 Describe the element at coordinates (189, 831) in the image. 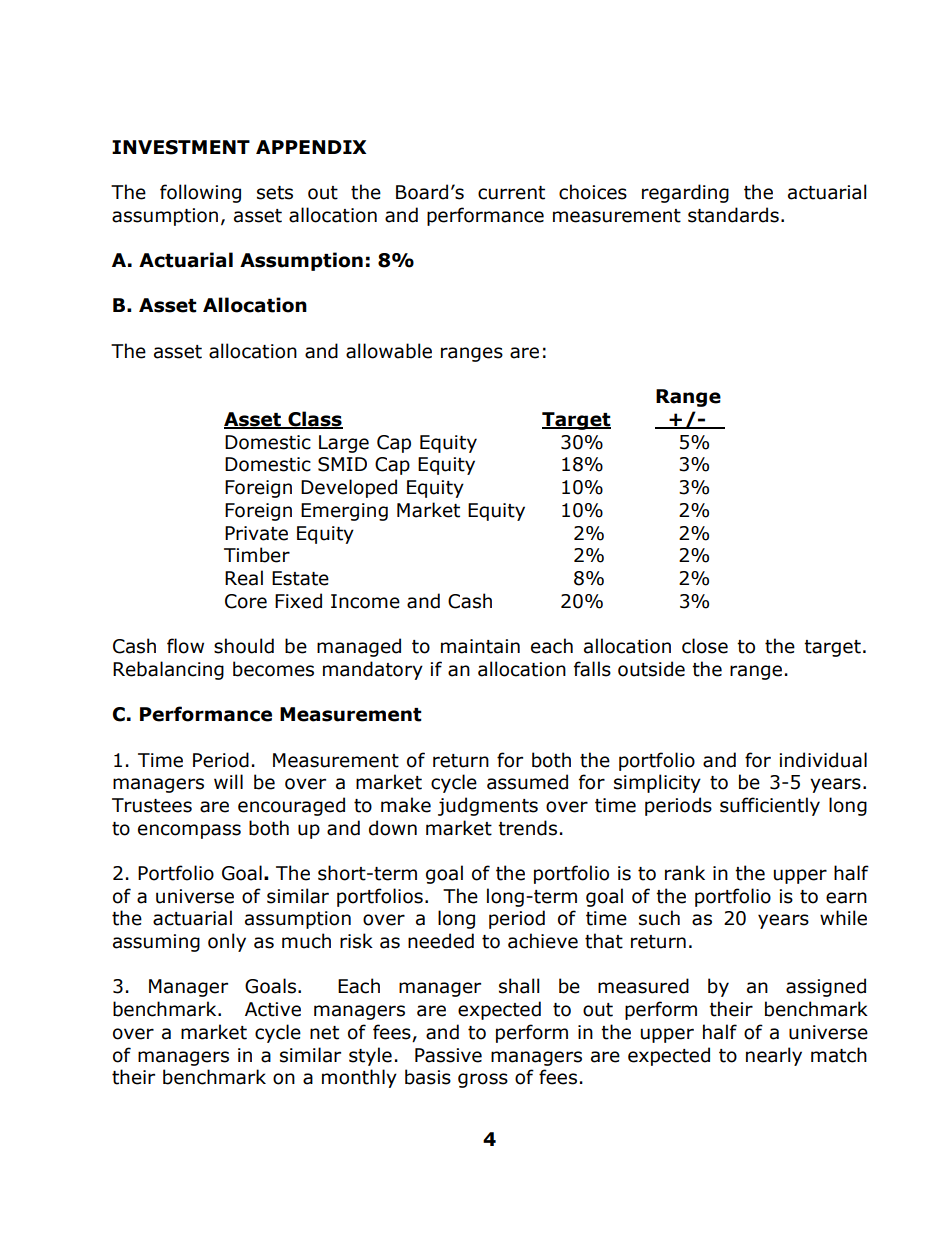

I see `encompass` at that location.
